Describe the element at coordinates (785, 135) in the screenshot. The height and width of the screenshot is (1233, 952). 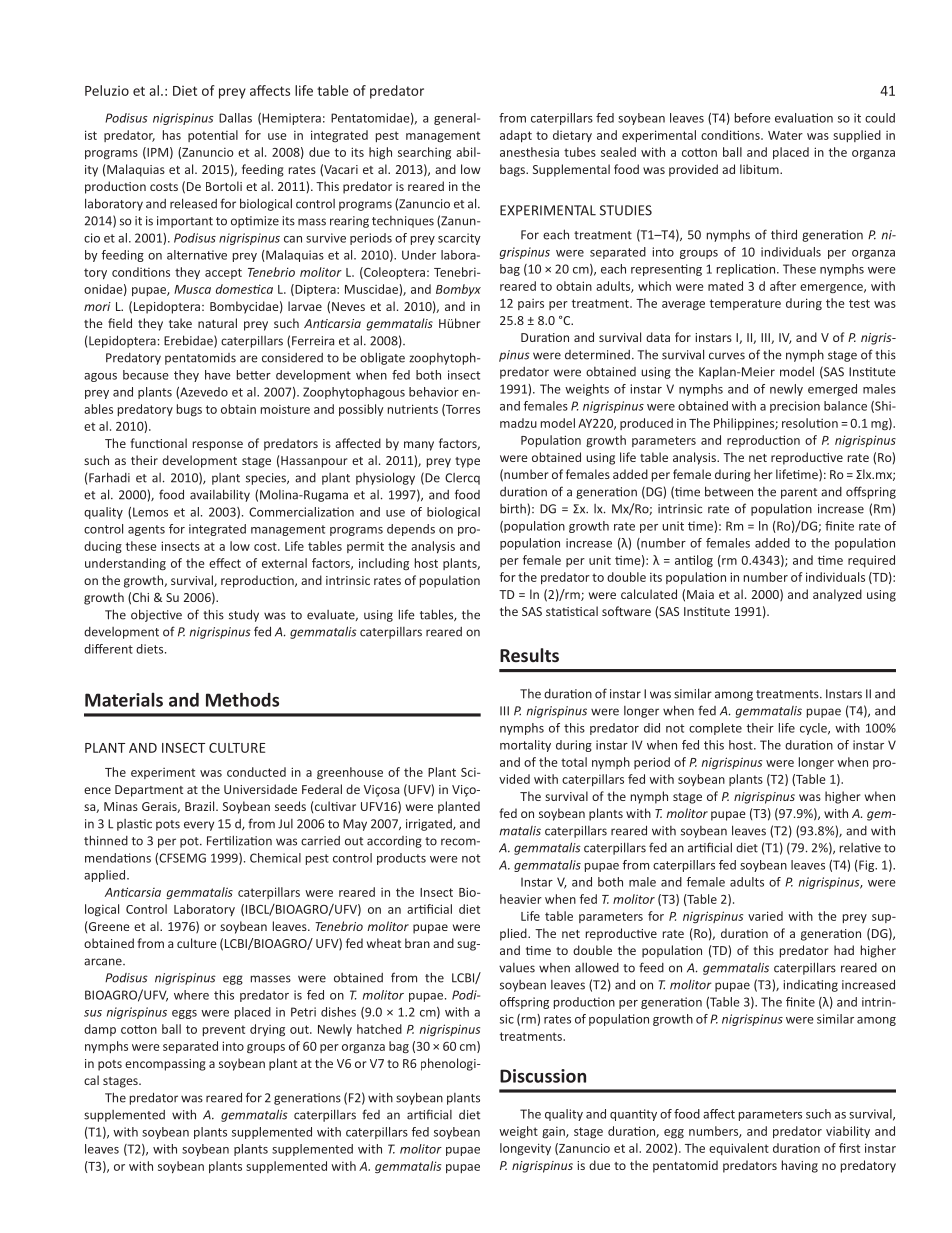
I see `Water` at that location.
